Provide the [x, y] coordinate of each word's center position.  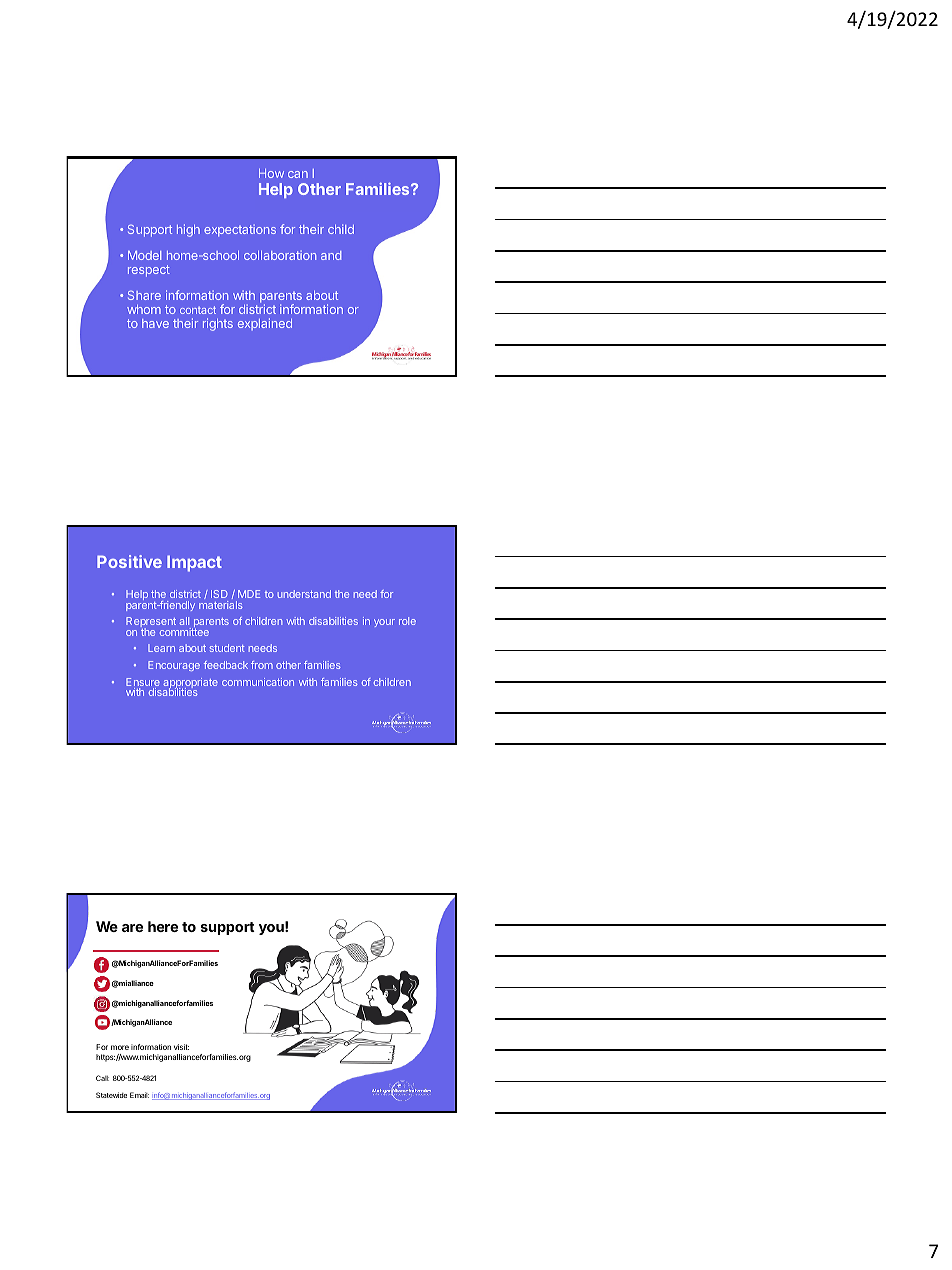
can [298, 174]
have [155, 323]
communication [258, 682]
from [262, 665]
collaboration [280, 255]
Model [144, 255]
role [407, 621]
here [163, 926]
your [384, 623]
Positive [129, 561]
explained [265, 324]
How [271, 173]
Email [139, 1095]
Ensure [143, 683]
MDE [249, 594]
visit [181, 1047]
